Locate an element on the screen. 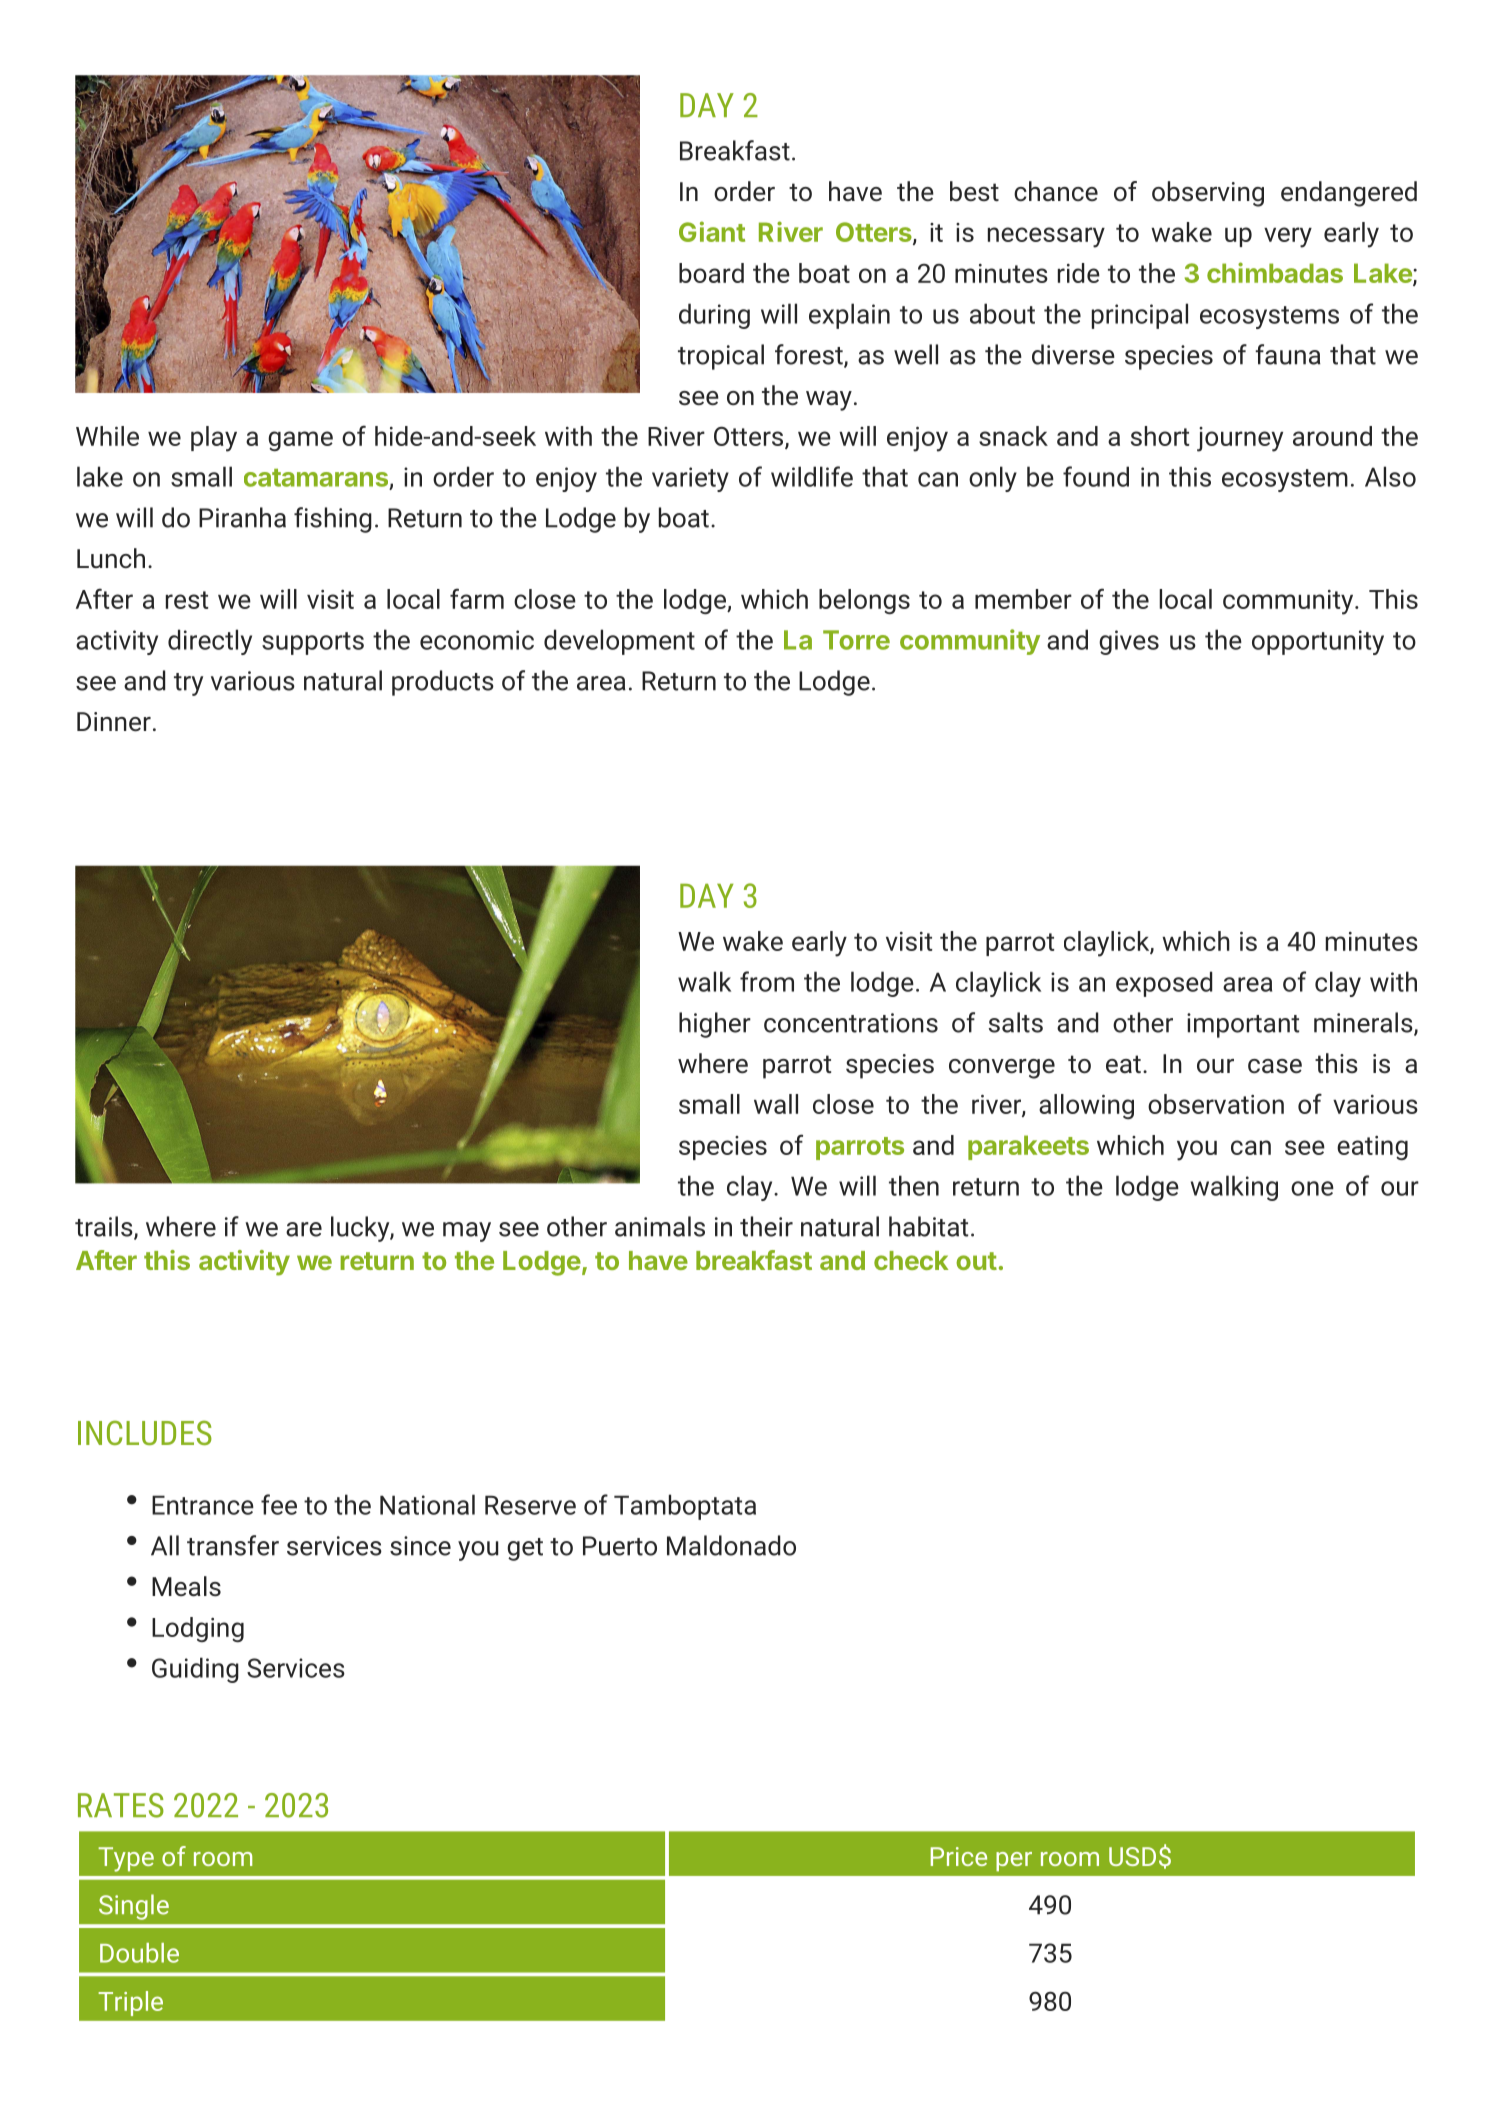  wall is located at coordinates (776, 1104).
